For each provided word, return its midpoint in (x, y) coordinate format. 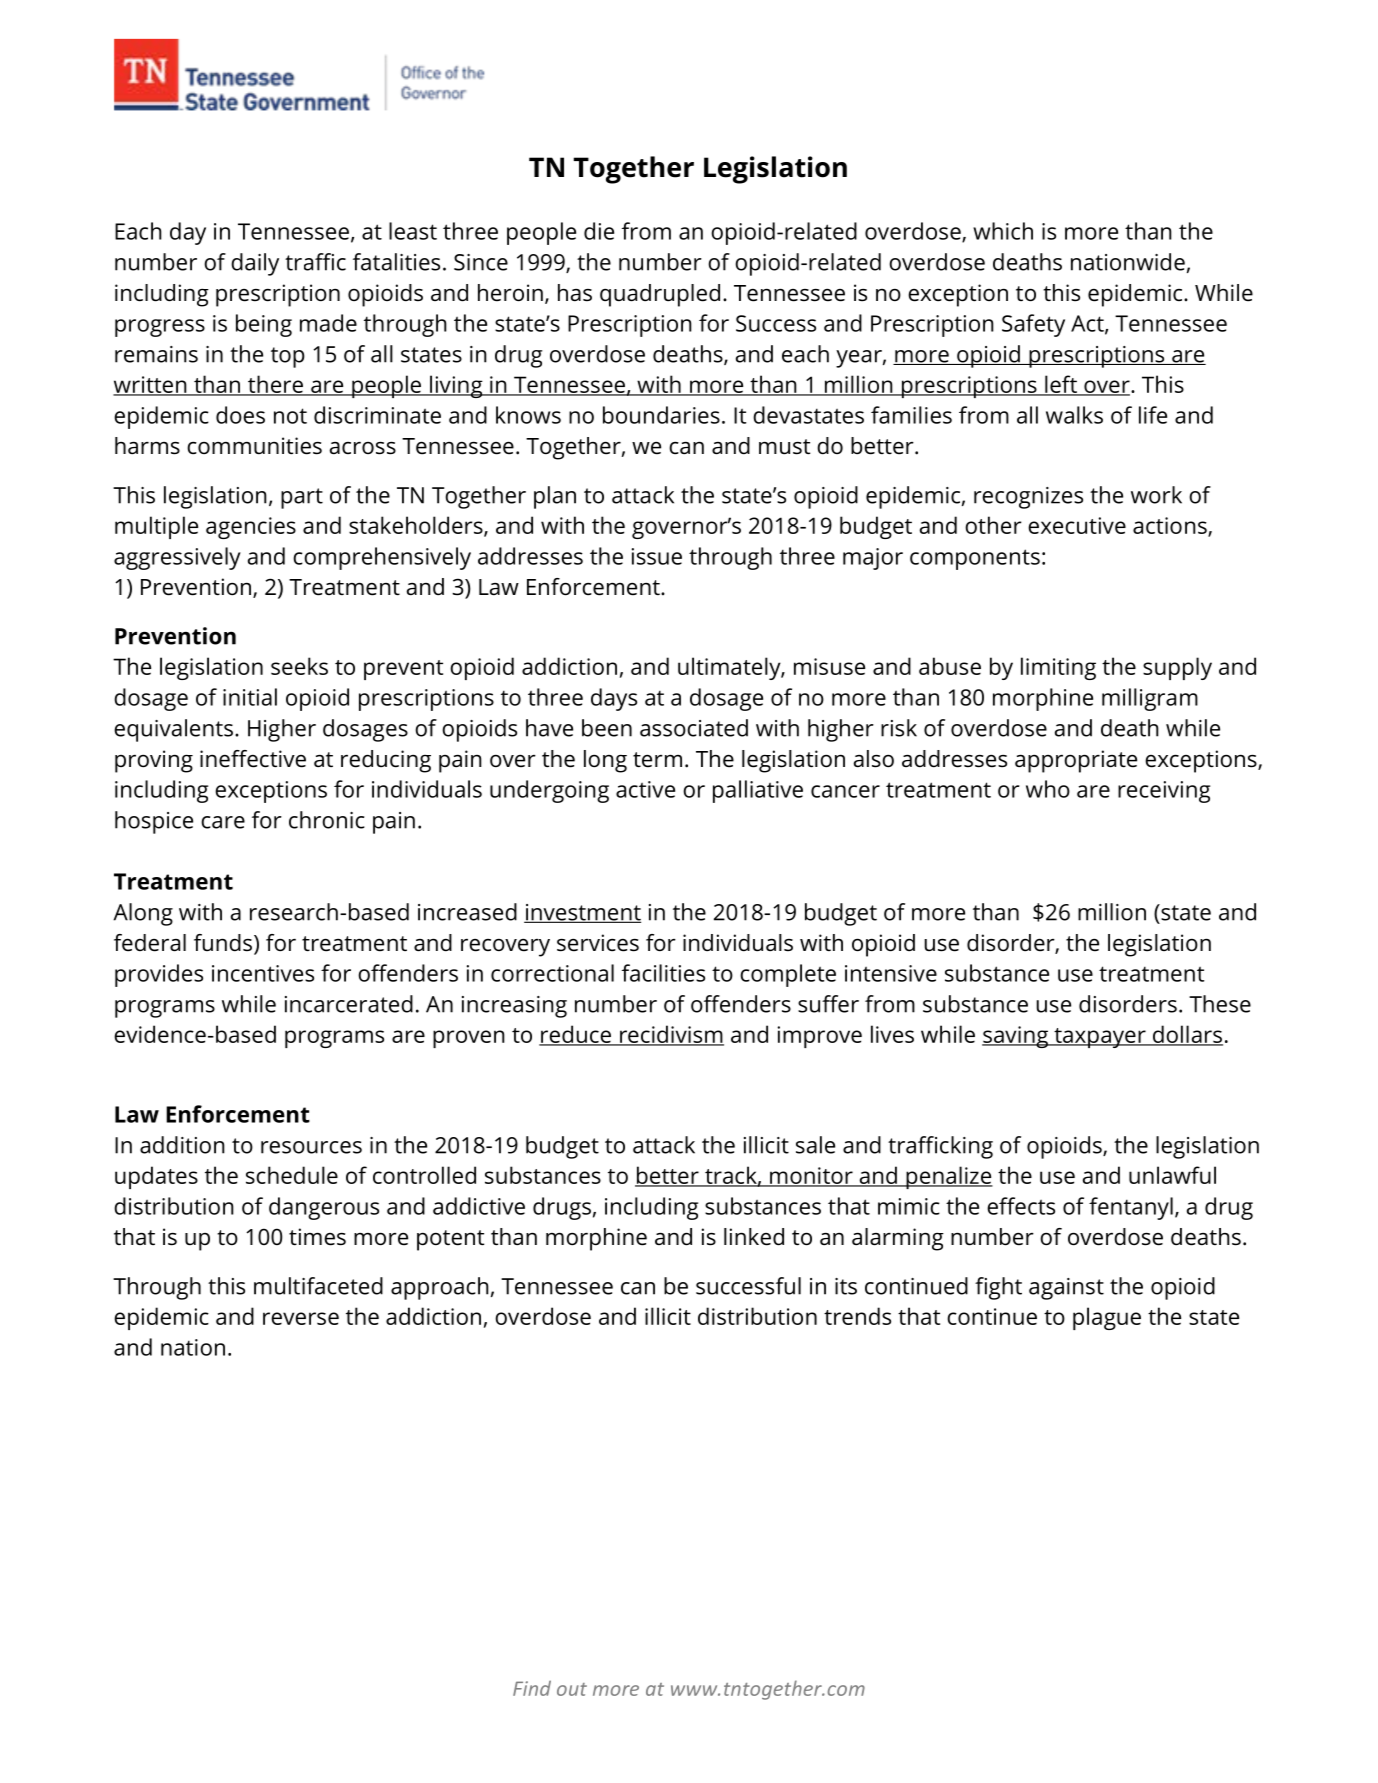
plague (1107, 1318)
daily (255, 264)
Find (532, 1688)
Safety (1033, 325)
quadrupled (660, 295)
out (572, 1689)
